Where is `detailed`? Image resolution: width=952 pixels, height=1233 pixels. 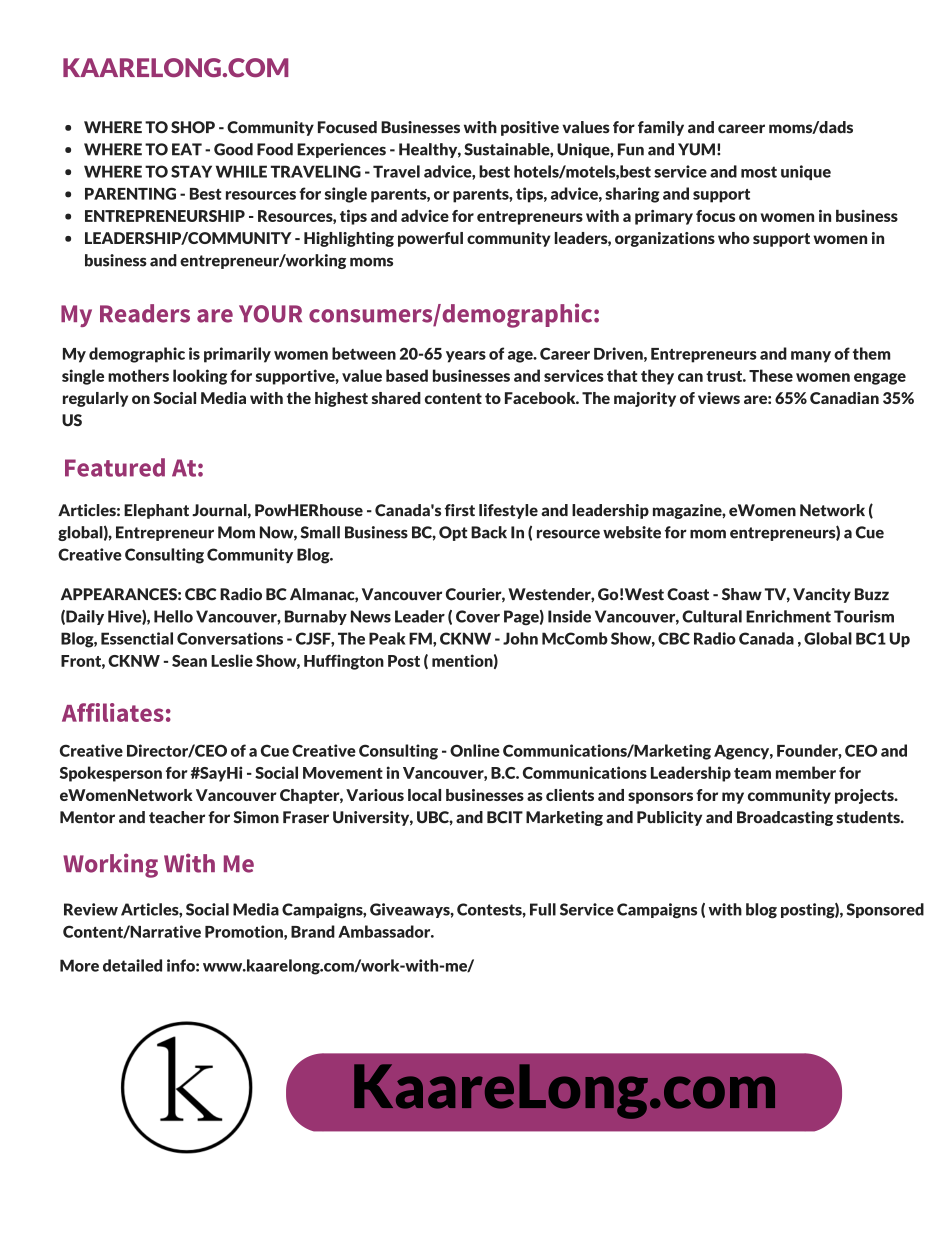
detailed is located at coordinates (132, 965).
